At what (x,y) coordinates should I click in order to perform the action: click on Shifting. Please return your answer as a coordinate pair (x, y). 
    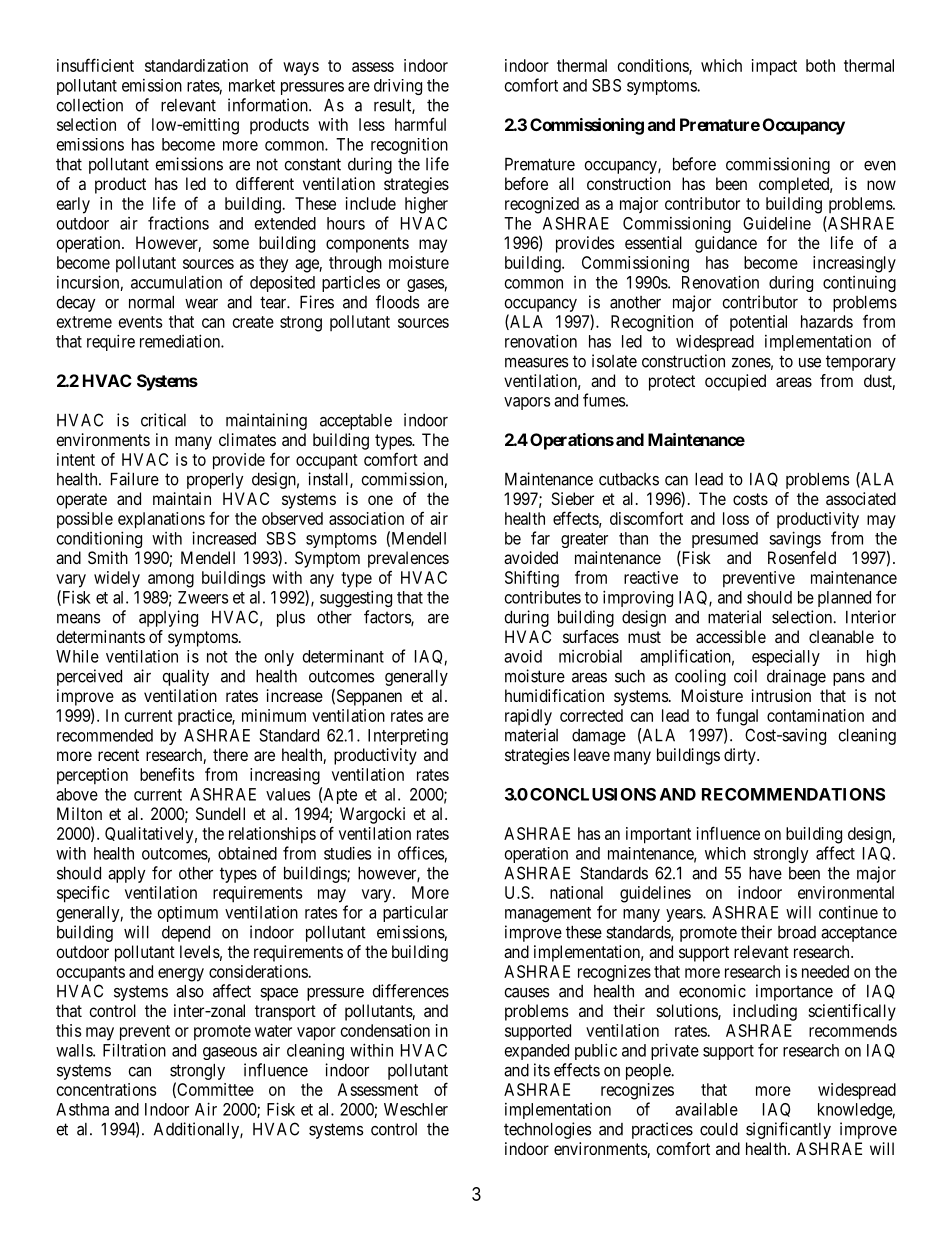
    Looking at the image, I should click on (532, 579).
